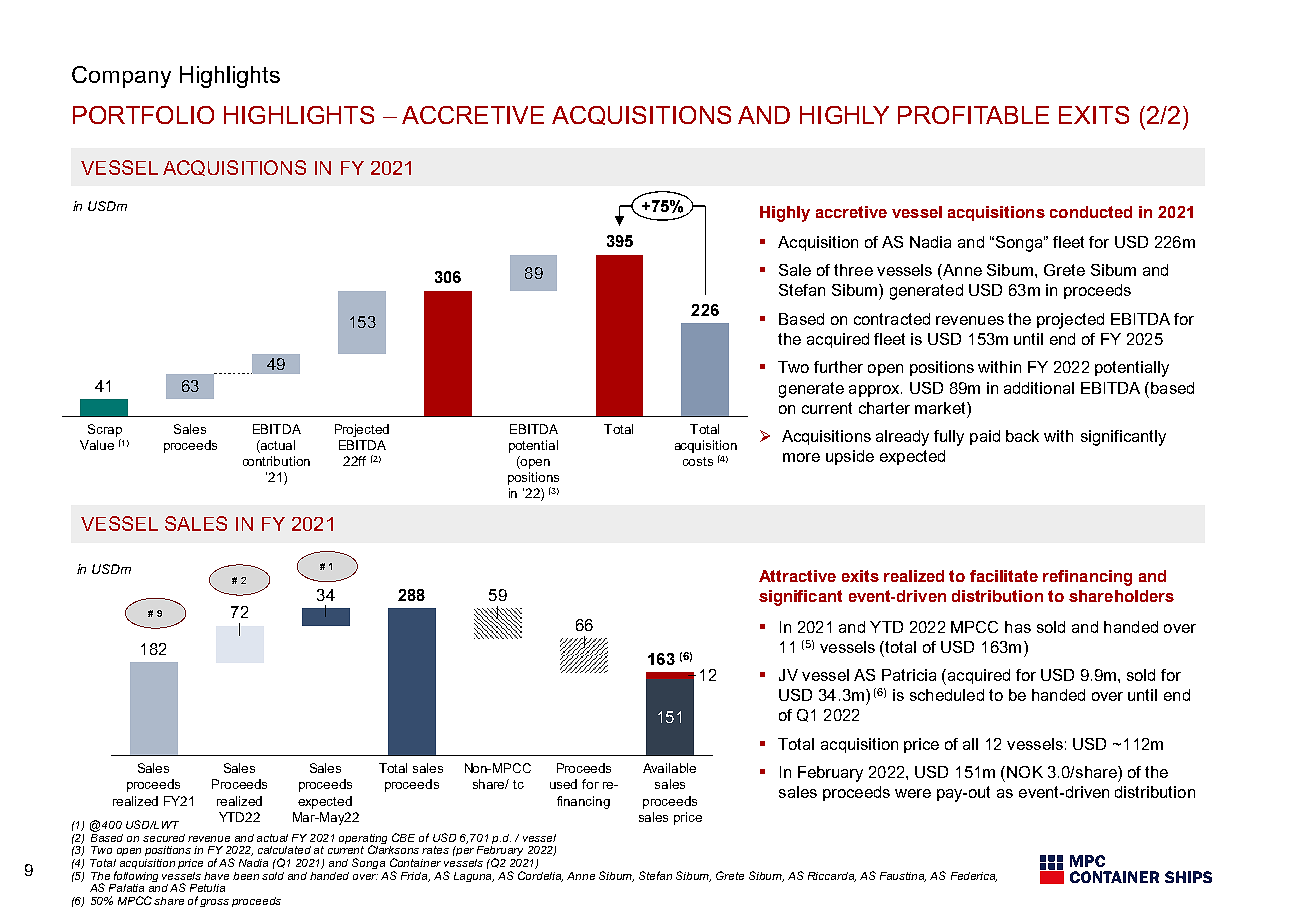  Describe the element at coordinates (1091, 212) in the document. I see `conducted` at that location.
